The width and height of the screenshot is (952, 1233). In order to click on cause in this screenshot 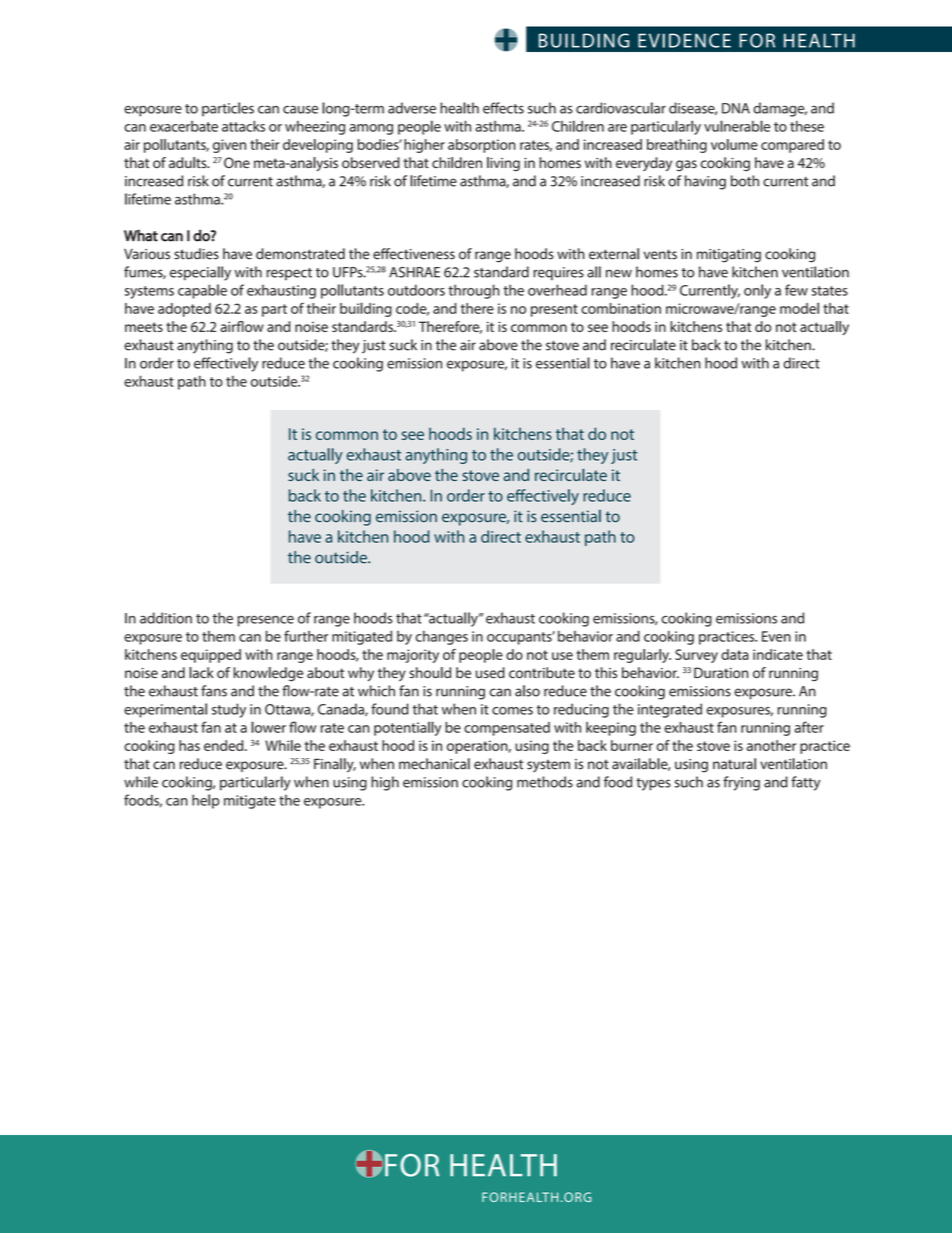, I will do `click(300, 109)`.
